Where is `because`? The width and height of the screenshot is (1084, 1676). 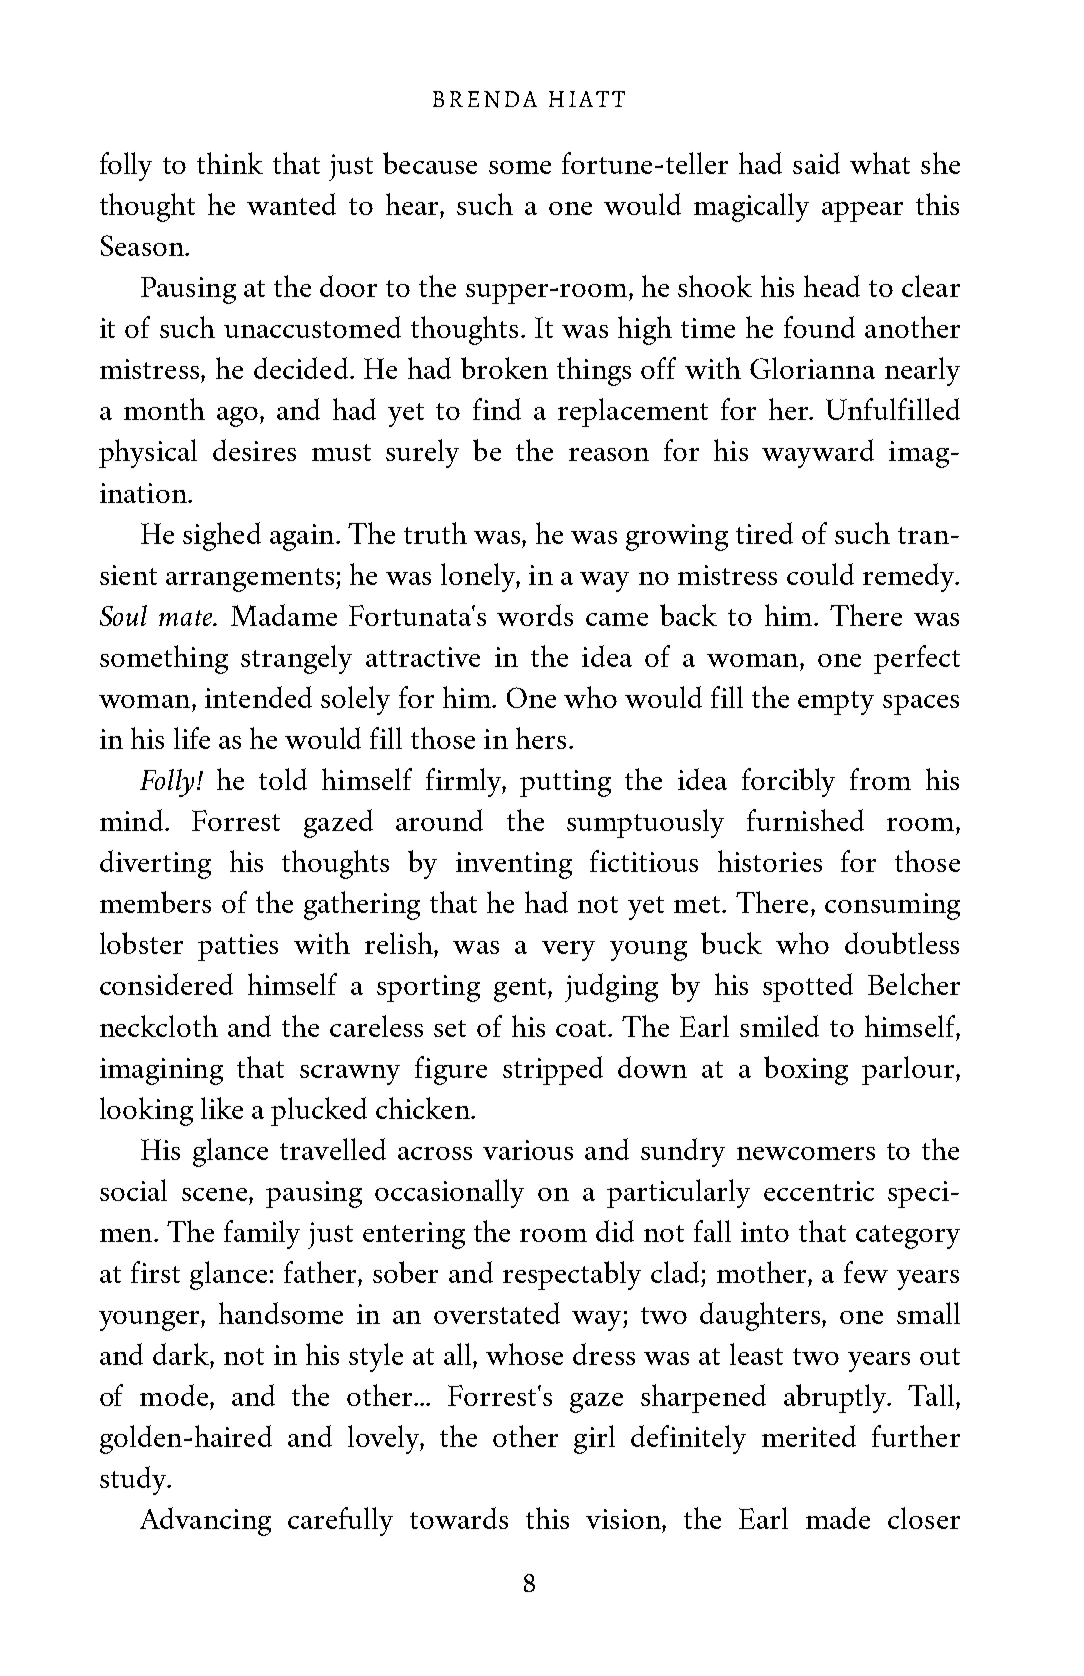
because is located at coordinates (430, 163).
